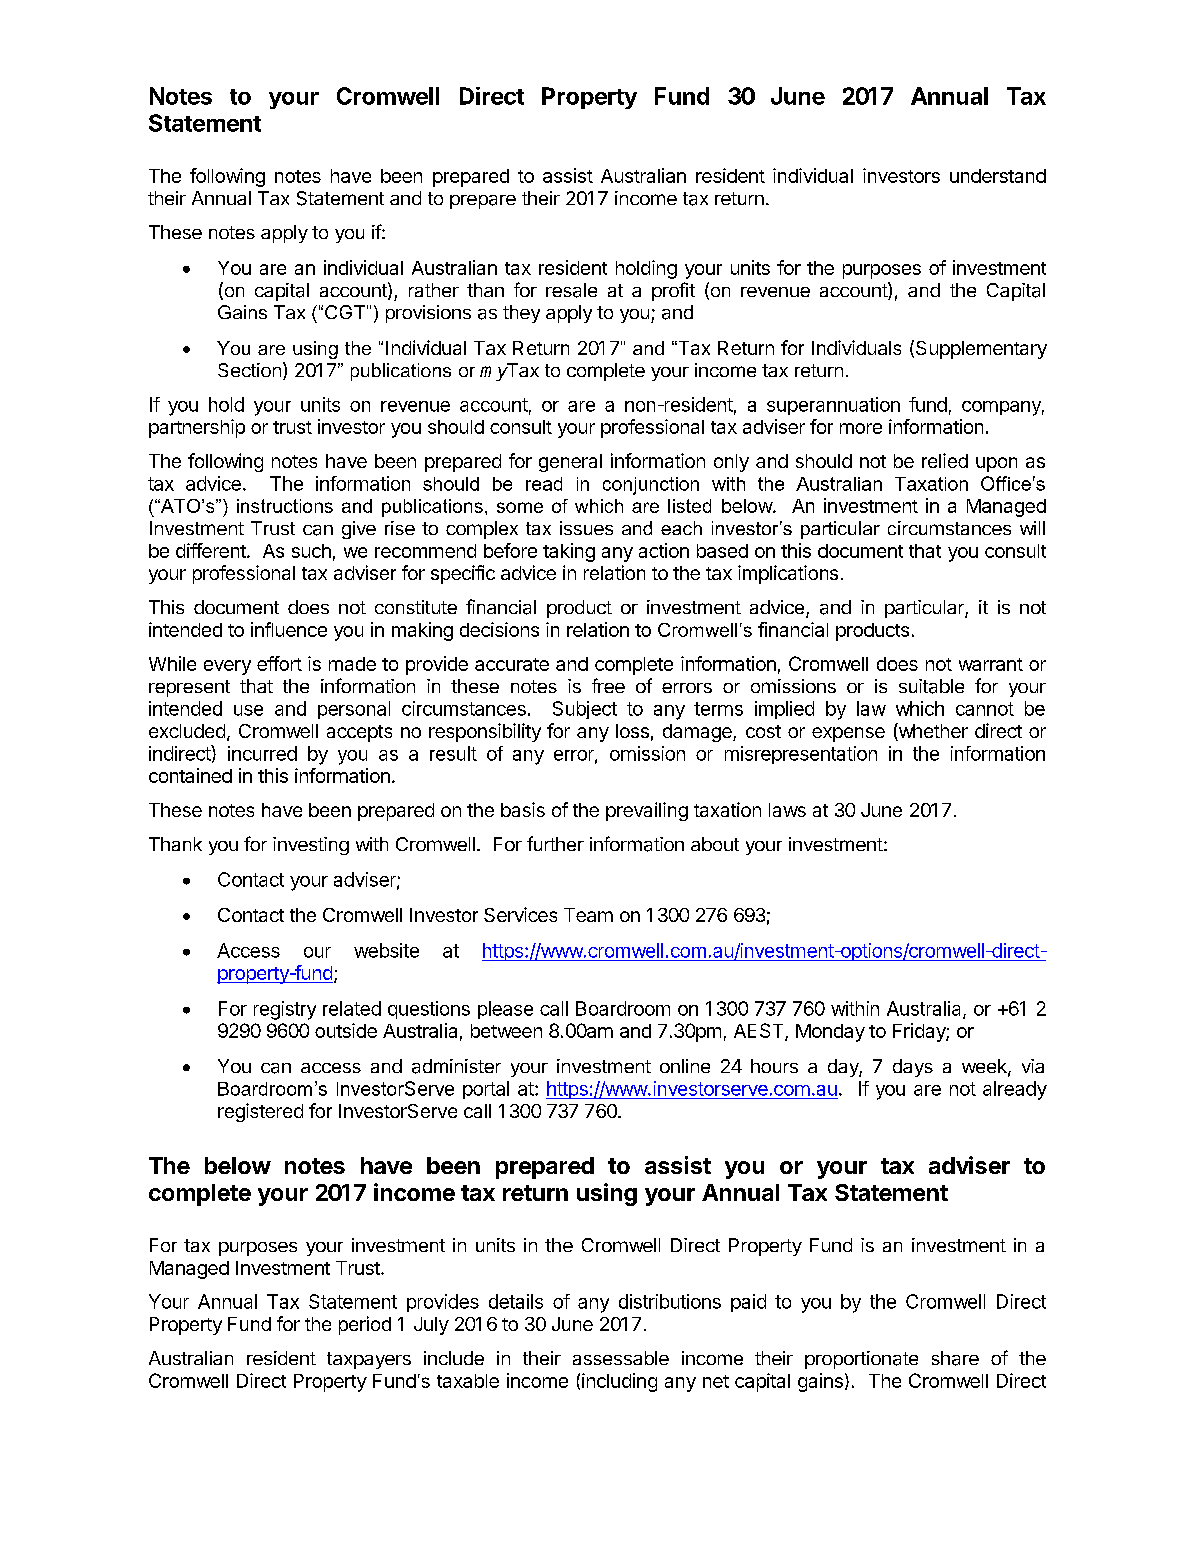  Describe the element at coordinates (991, 664) in the page. I see `warrant` at that location.
